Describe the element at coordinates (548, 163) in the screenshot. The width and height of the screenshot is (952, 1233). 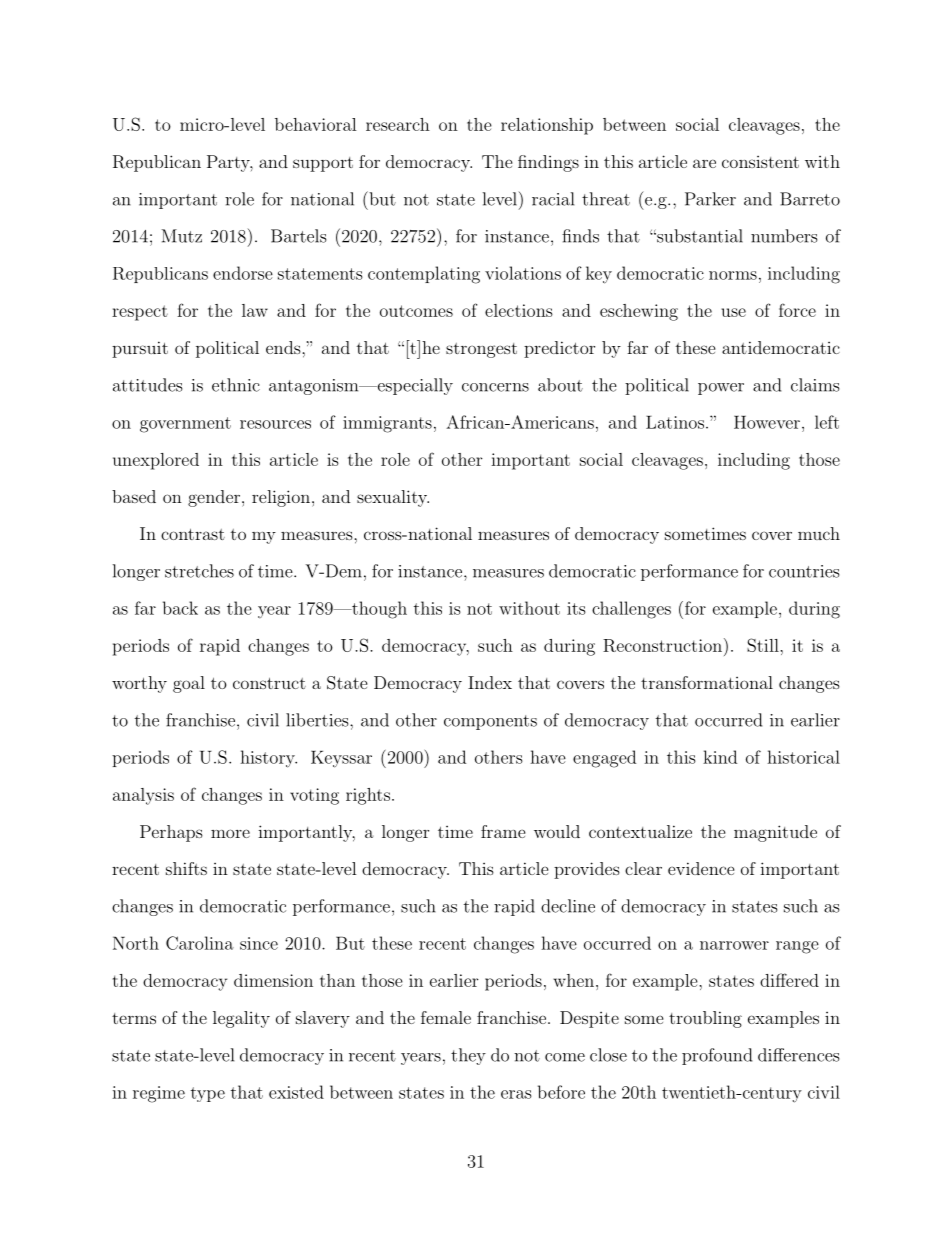
I see `findings` at that location.
